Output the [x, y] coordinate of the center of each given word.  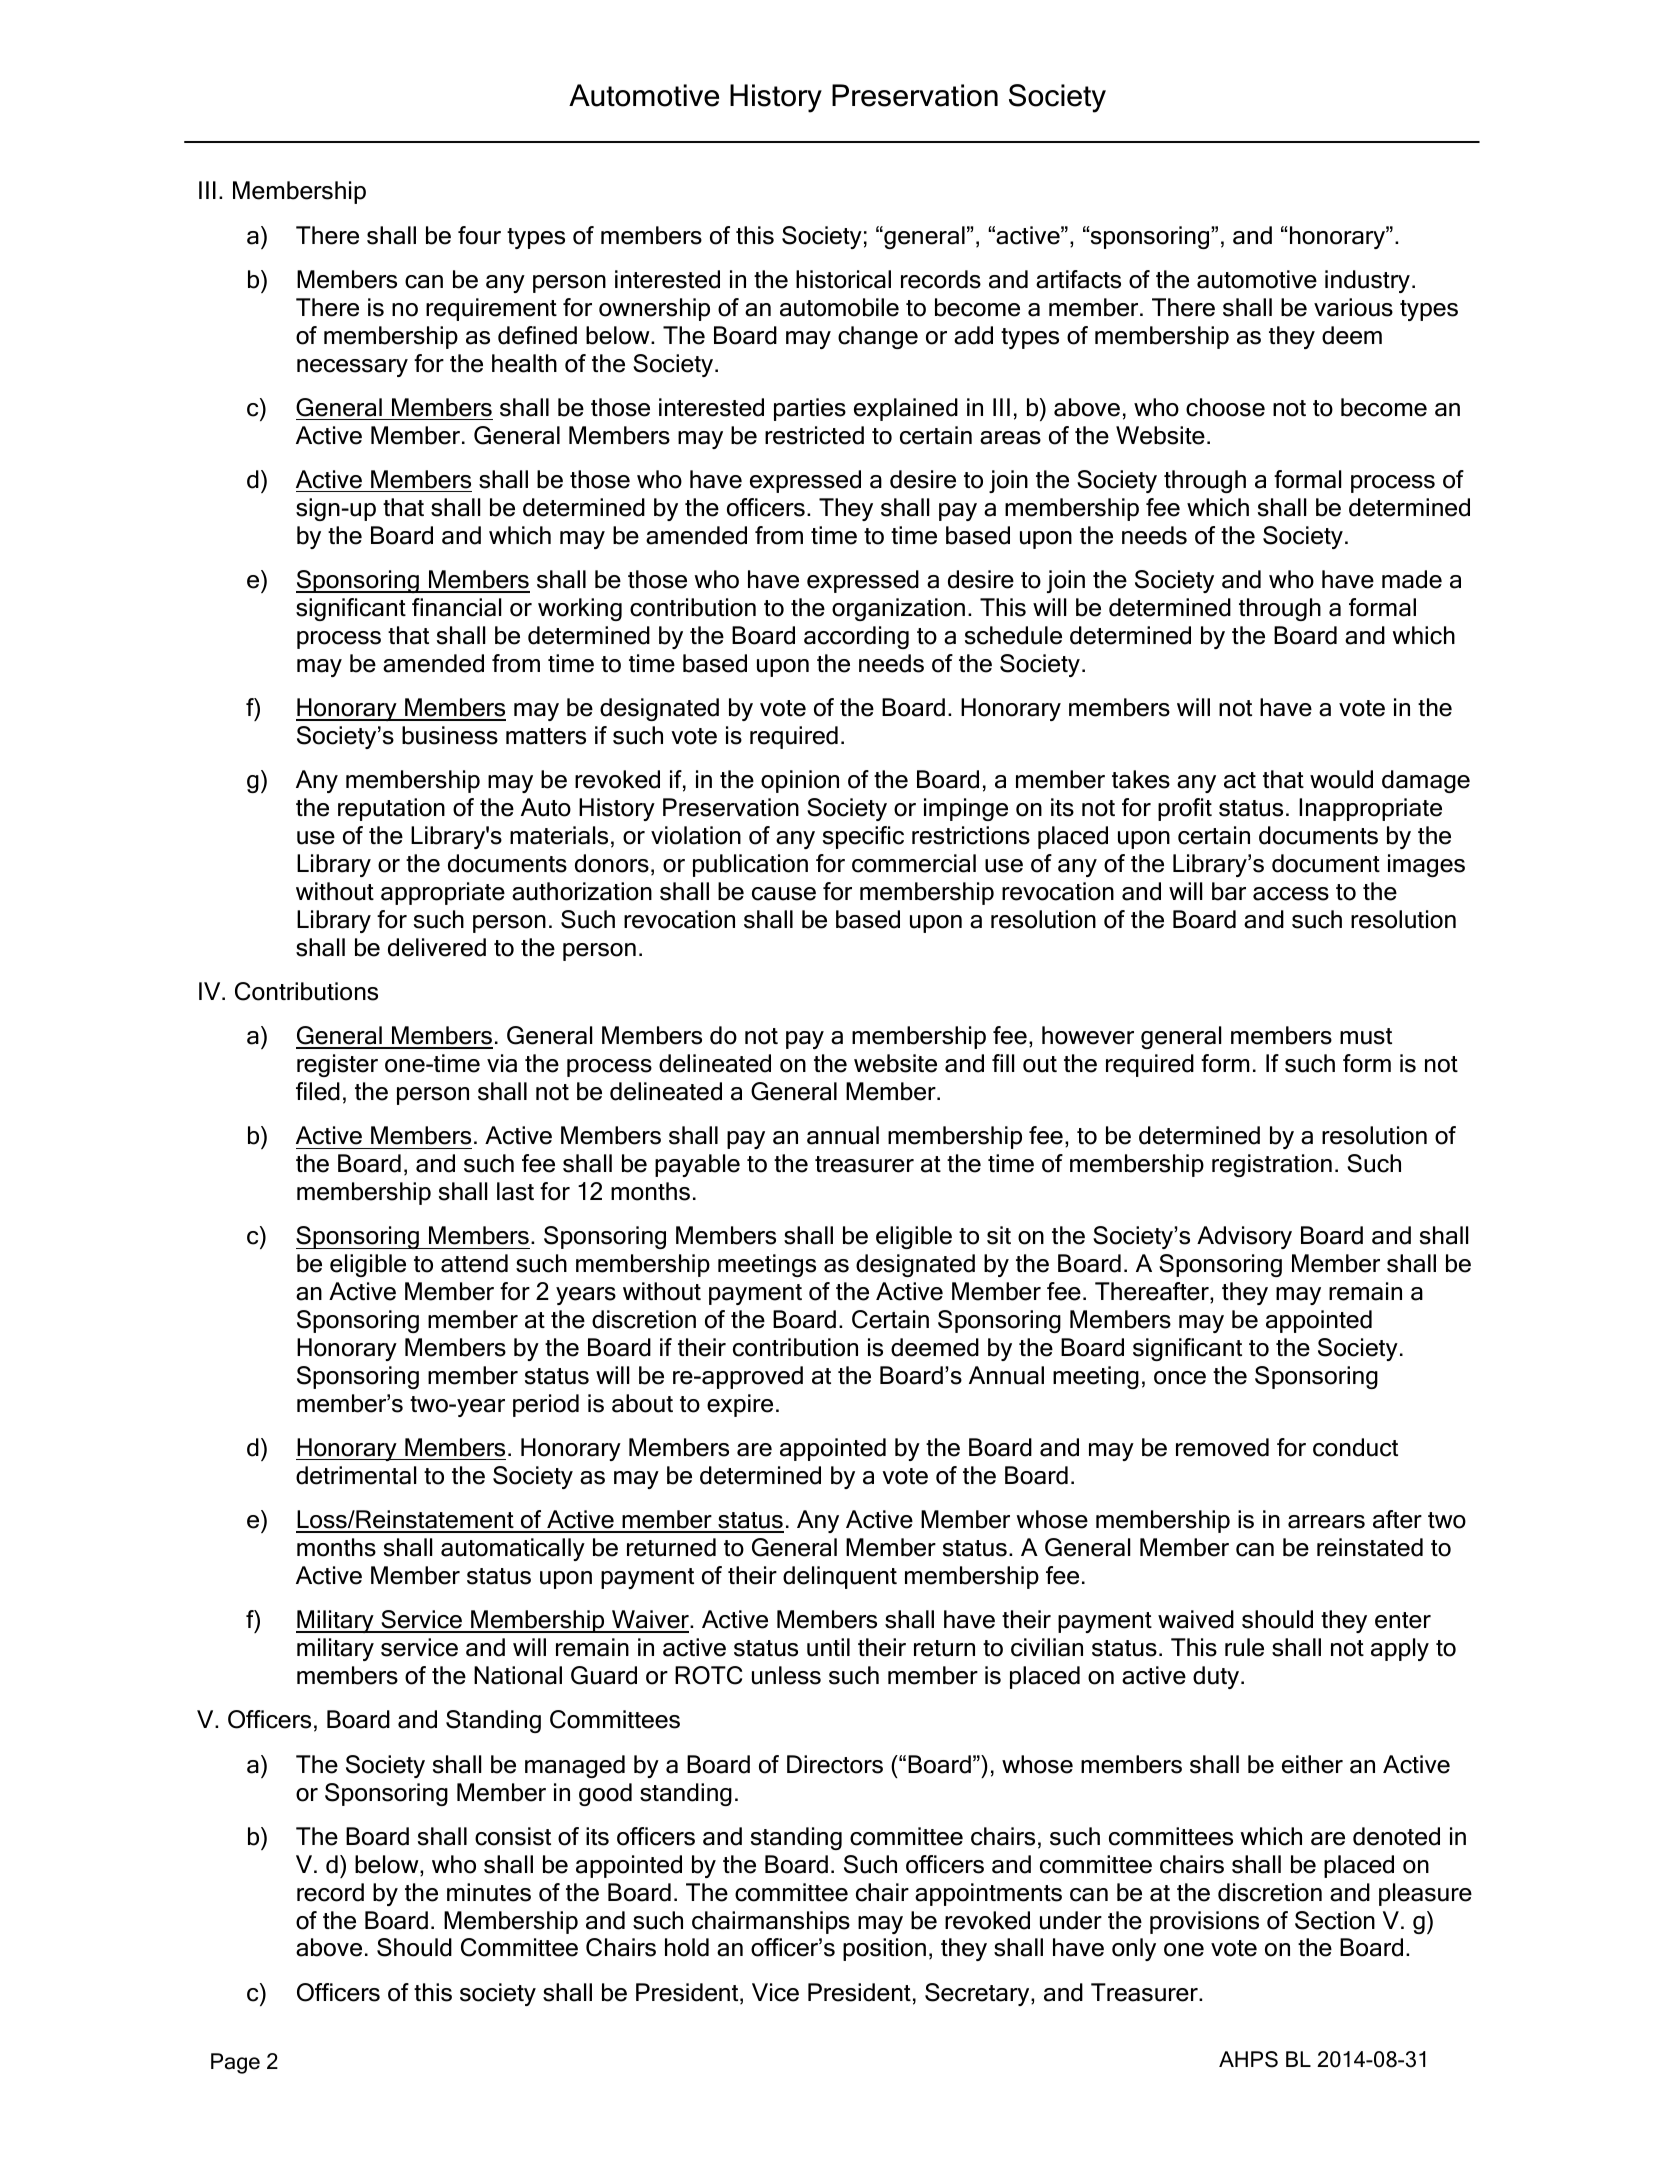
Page [235, 2063]
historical [843, 279]
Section [1335, 1920]
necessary [352, 368]
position [884, 1949]
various [1353, 307]
